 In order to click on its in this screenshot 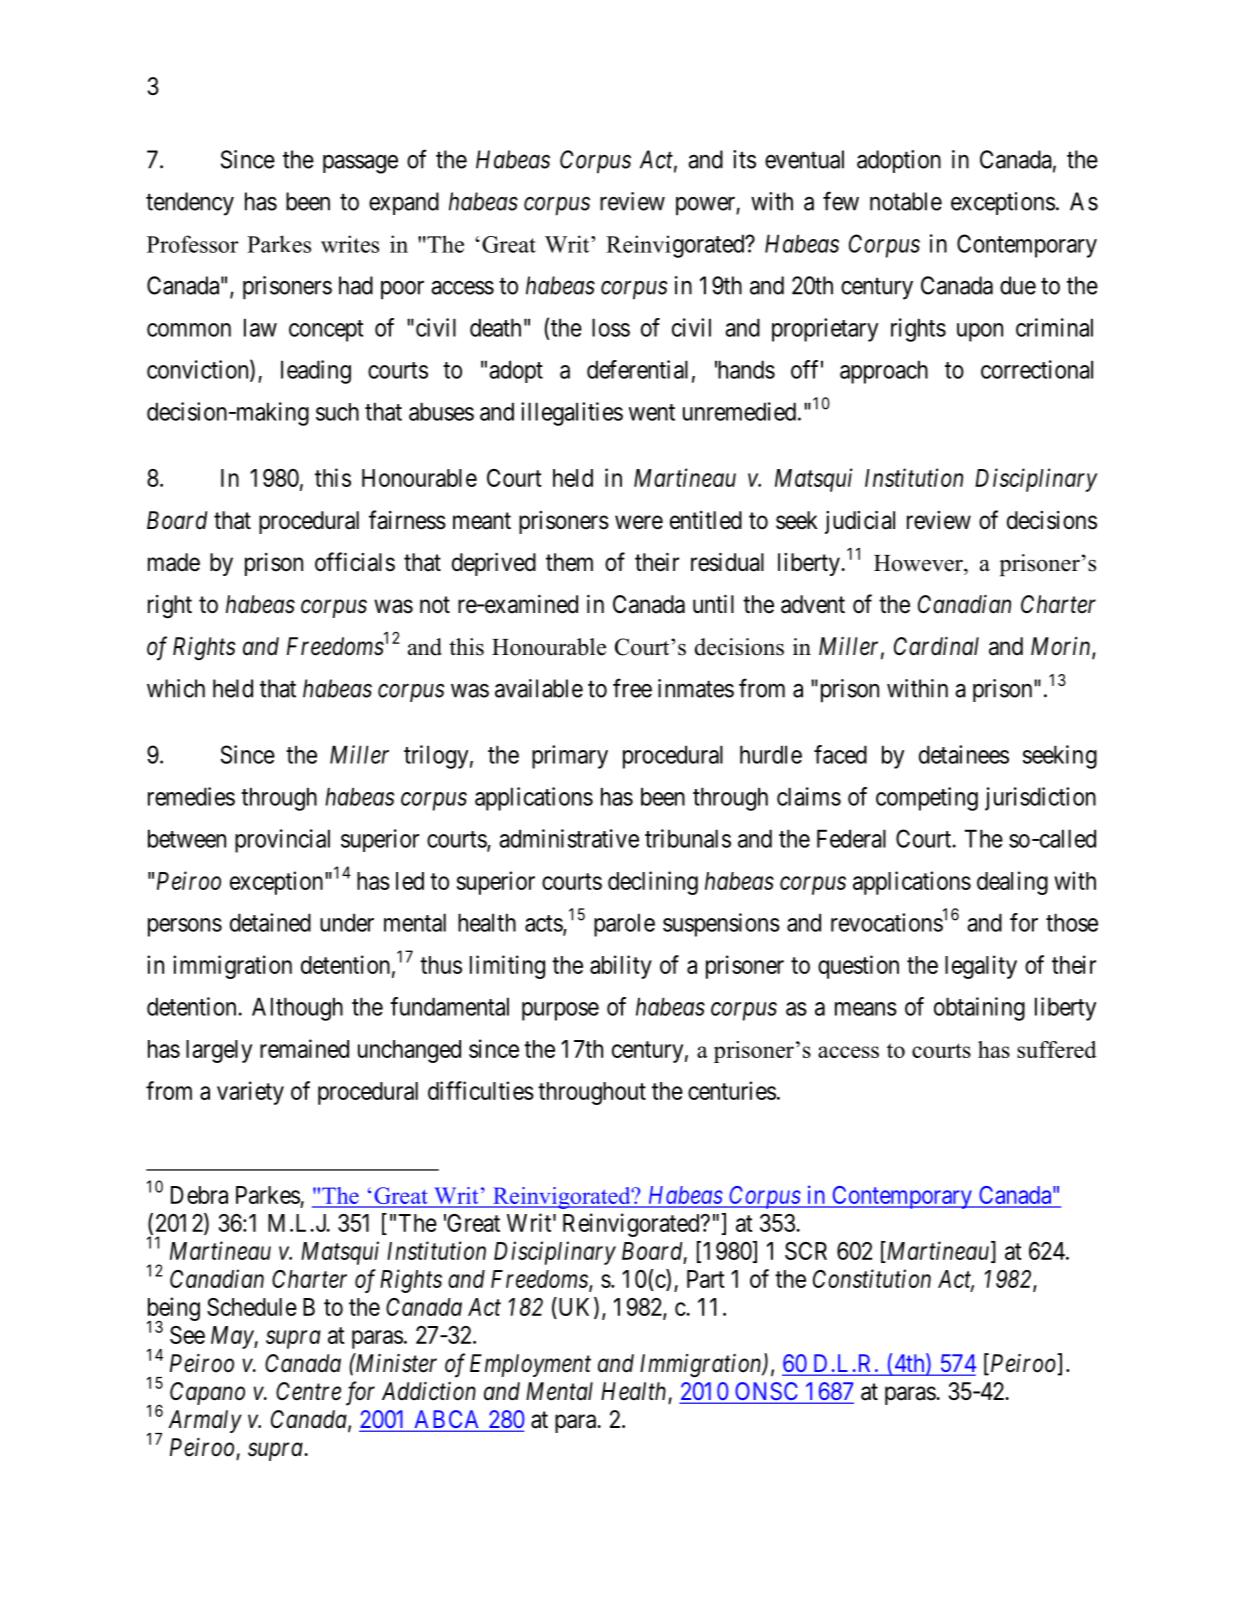, I will do `click(744, 159)`.
